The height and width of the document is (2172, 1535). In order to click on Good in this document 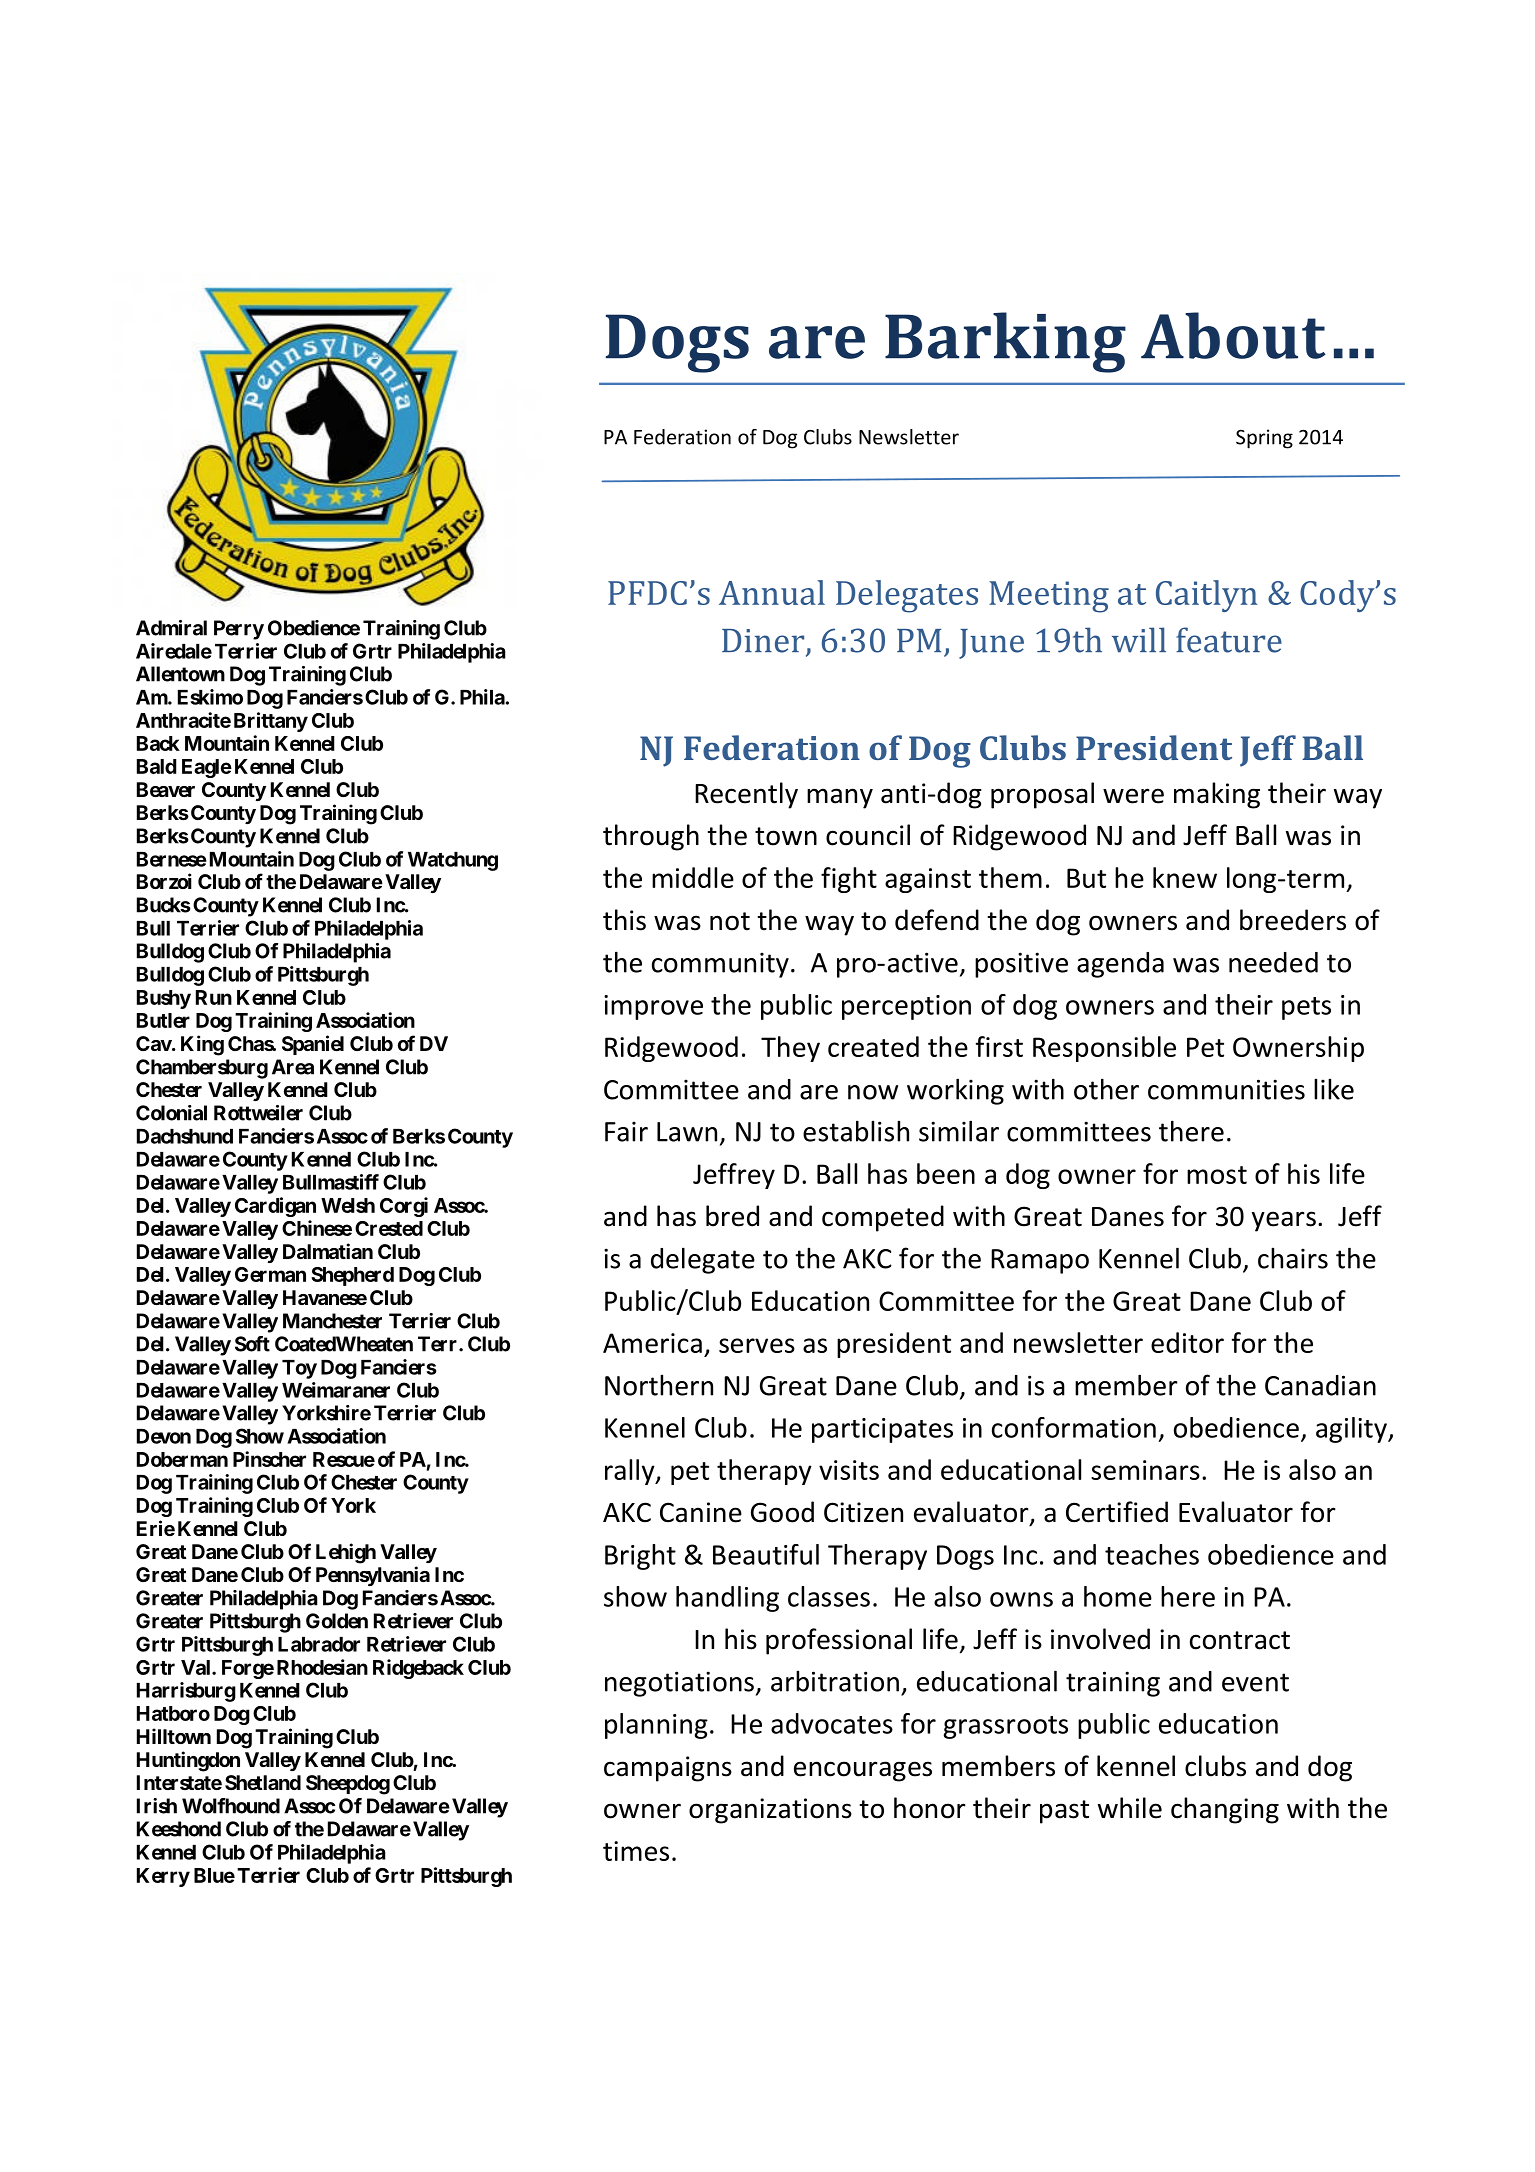, I will do `click(782, 1512)`.
